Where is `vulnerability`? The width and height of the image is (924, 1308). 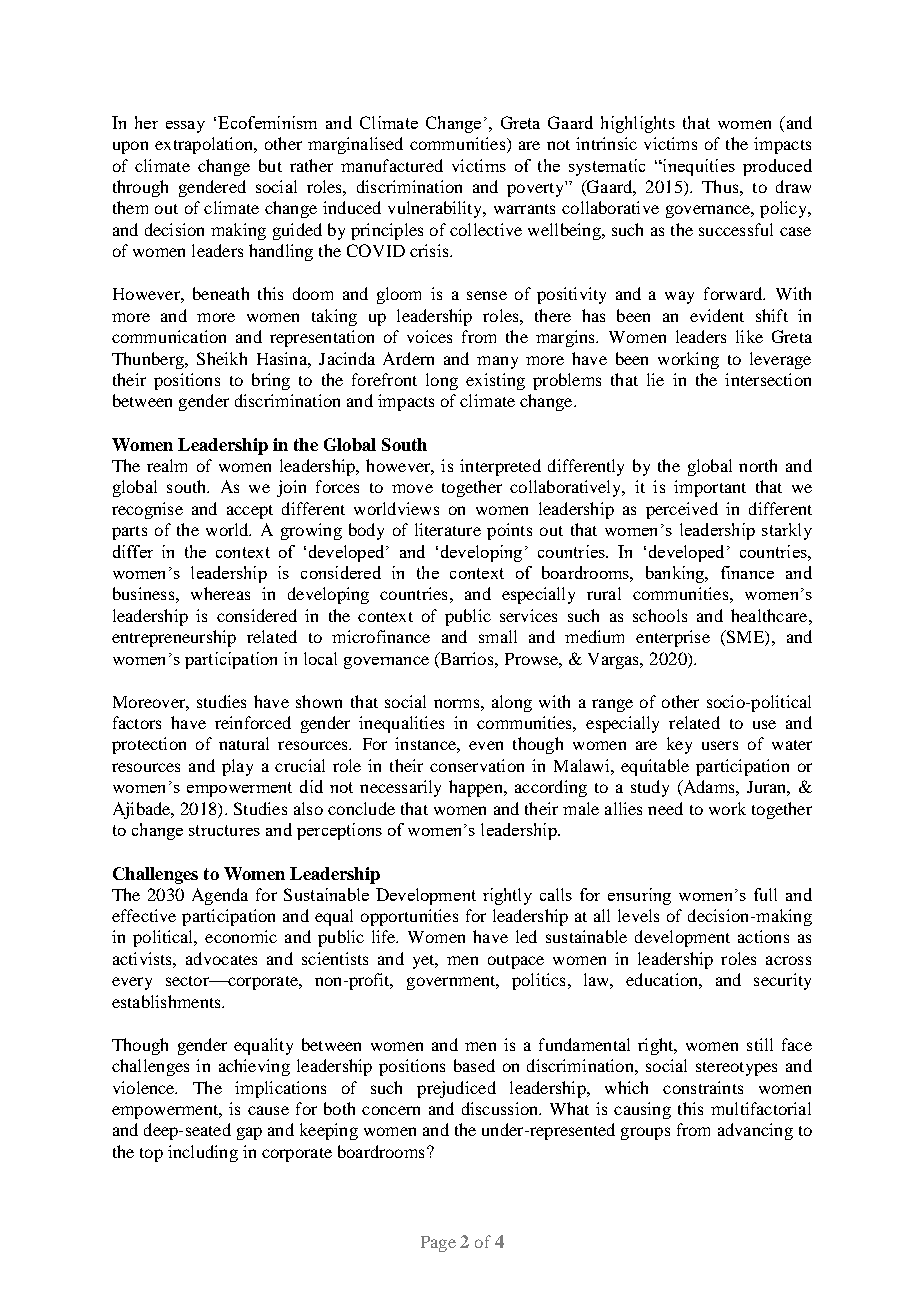 vulnerability is located at coordinates (436, 209).
